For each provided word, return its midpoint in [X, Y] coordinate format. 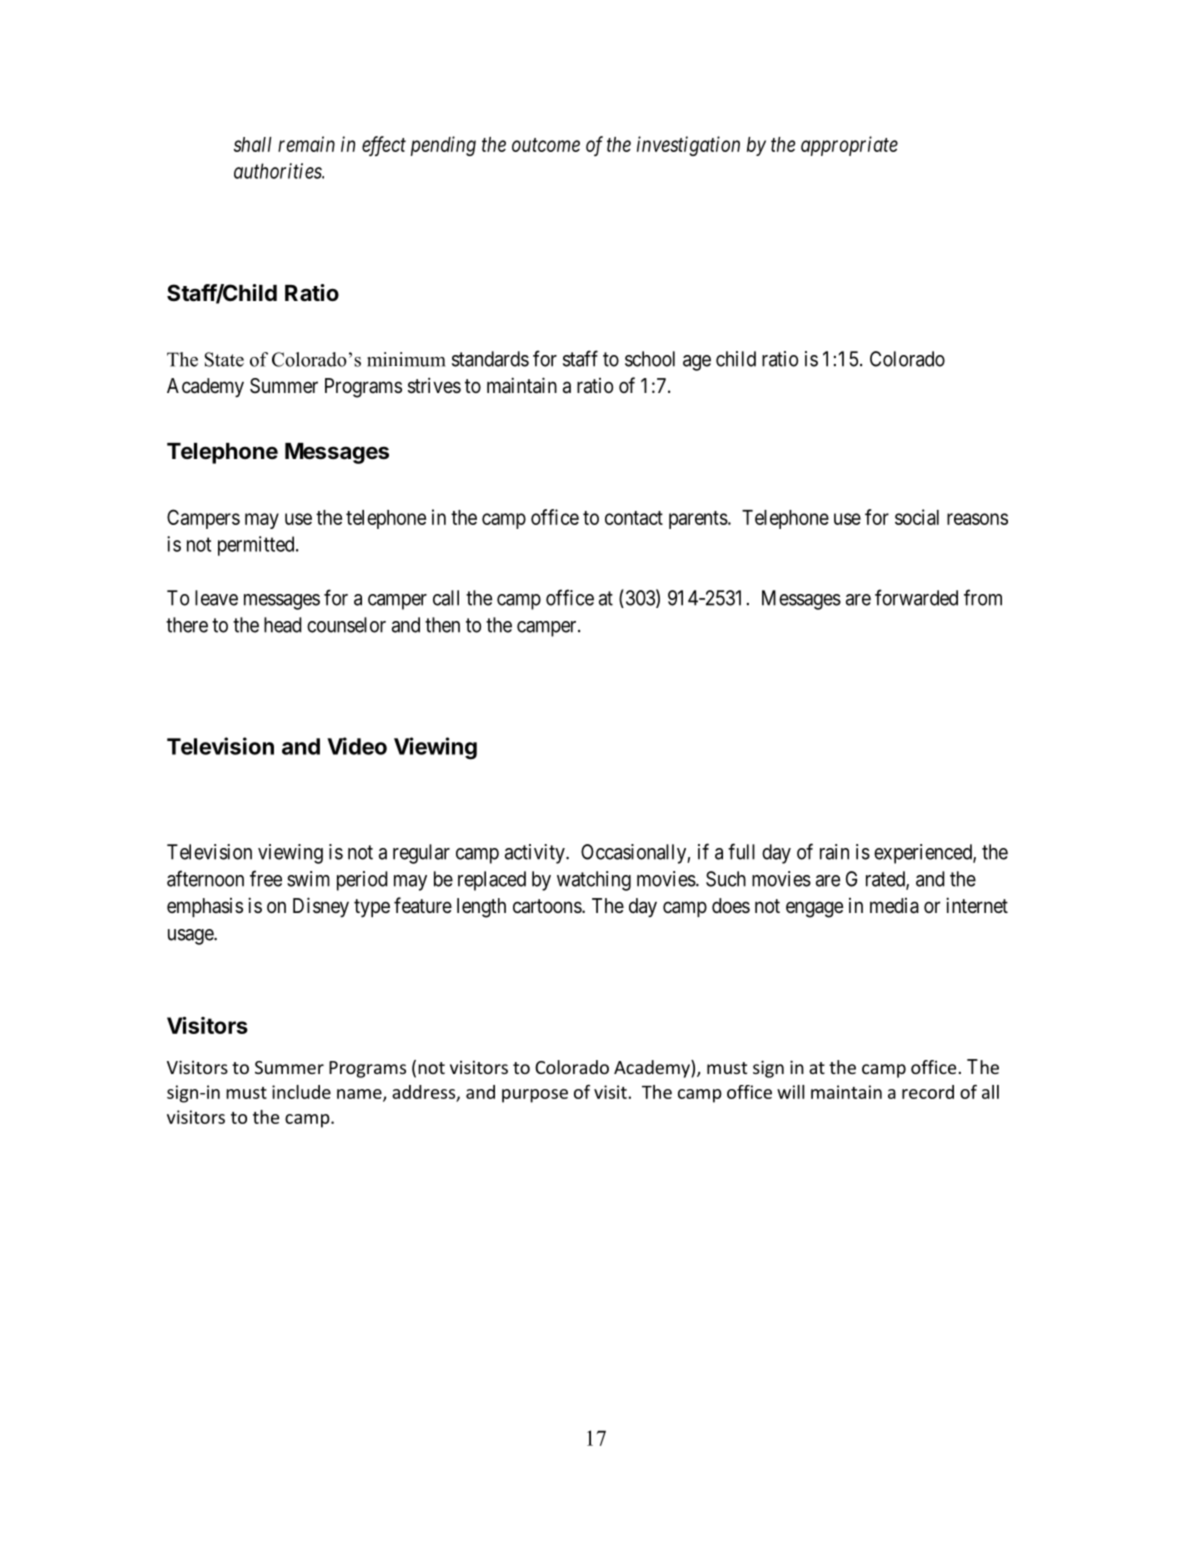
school [650, 359]
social [917, 517]
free [266, 878]
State [224, 359]
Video [357, 746]
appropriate [849, 146]
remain [306, 144]
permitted [257, 546]
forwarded [916, 597]
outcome [546, 145]
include [301, 1092]
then [442, 625]
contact [634, 518]
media [894, 906]
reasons [977, 519]
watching [594, 881]
